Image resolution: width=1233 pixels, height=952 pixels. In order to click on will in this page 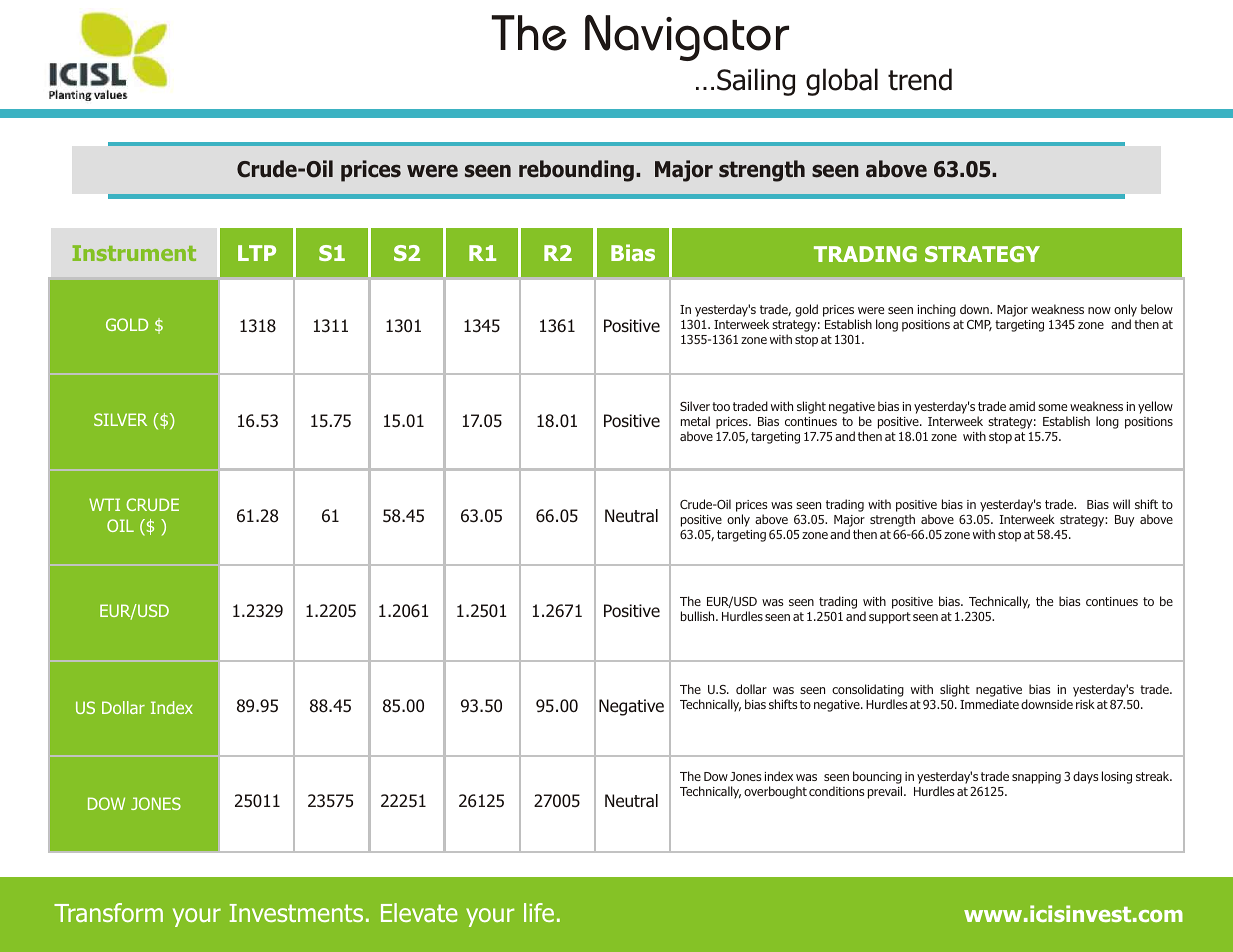, I will do `click(1121, 504)`.
